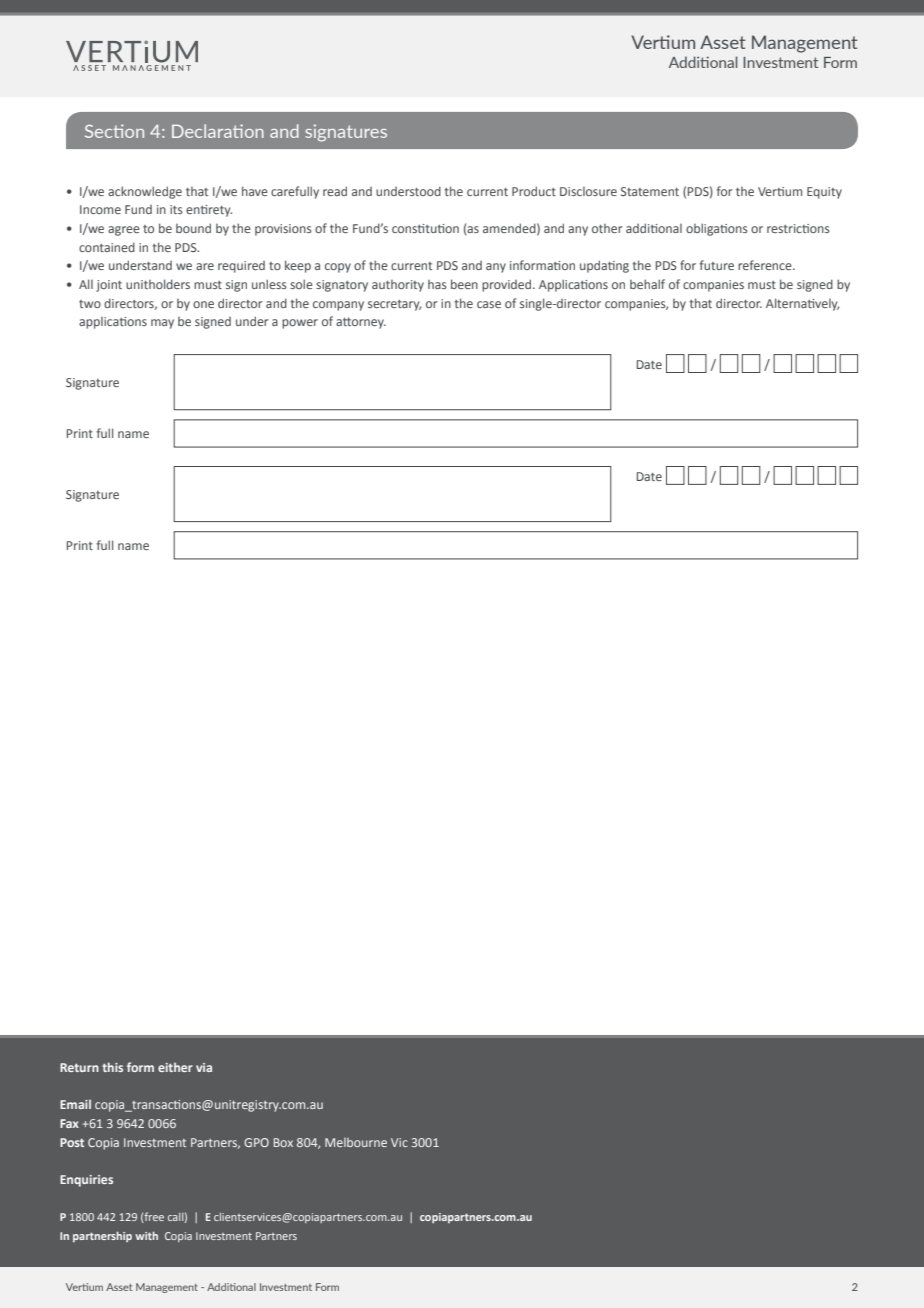 Image resolution: width=924 pixels, height=1308 pixels. Describe the element at coordinates (283, 1142) in the document. I see `Box` at that location.
